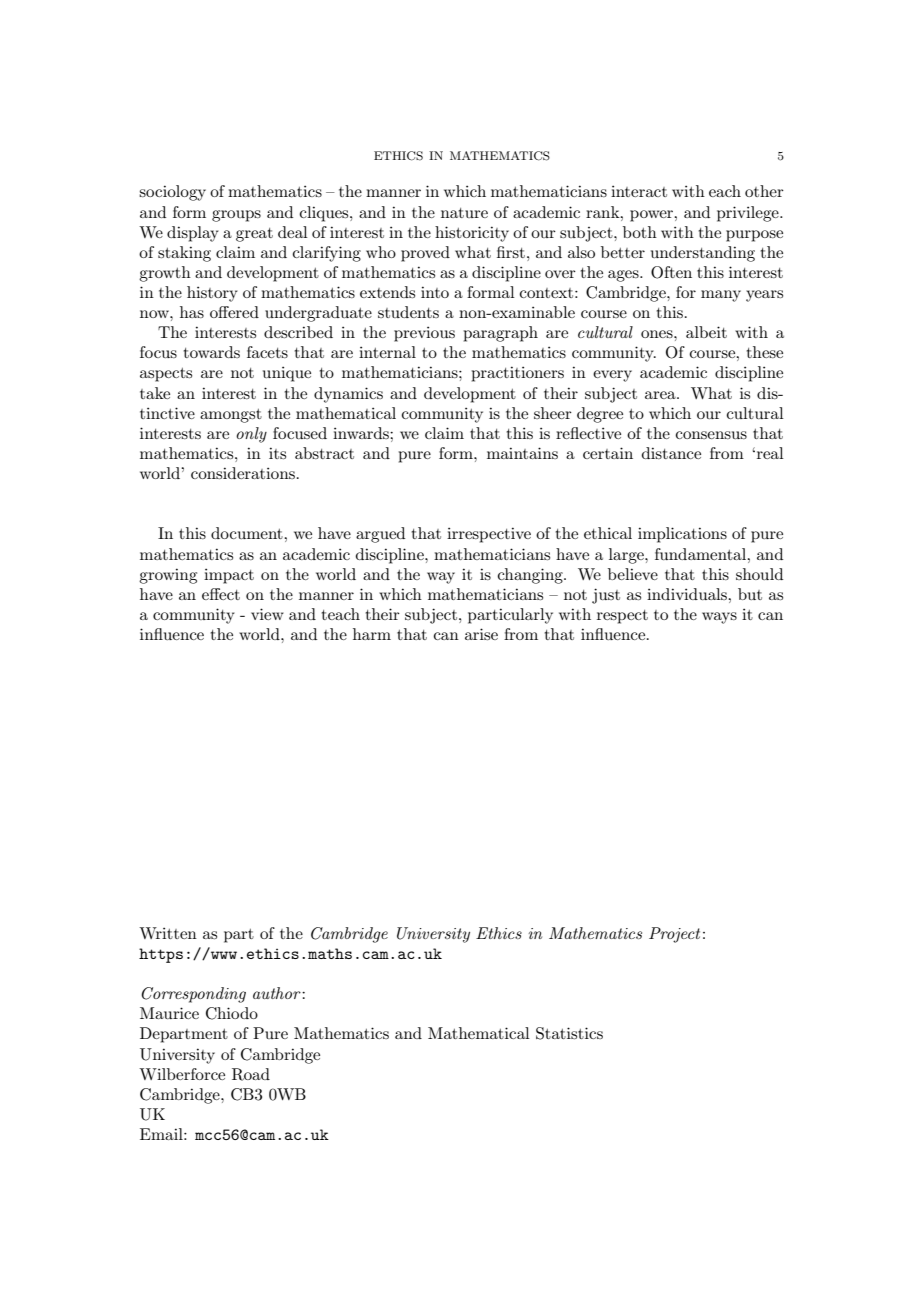  I want to click on groups, so click(236, 216).
